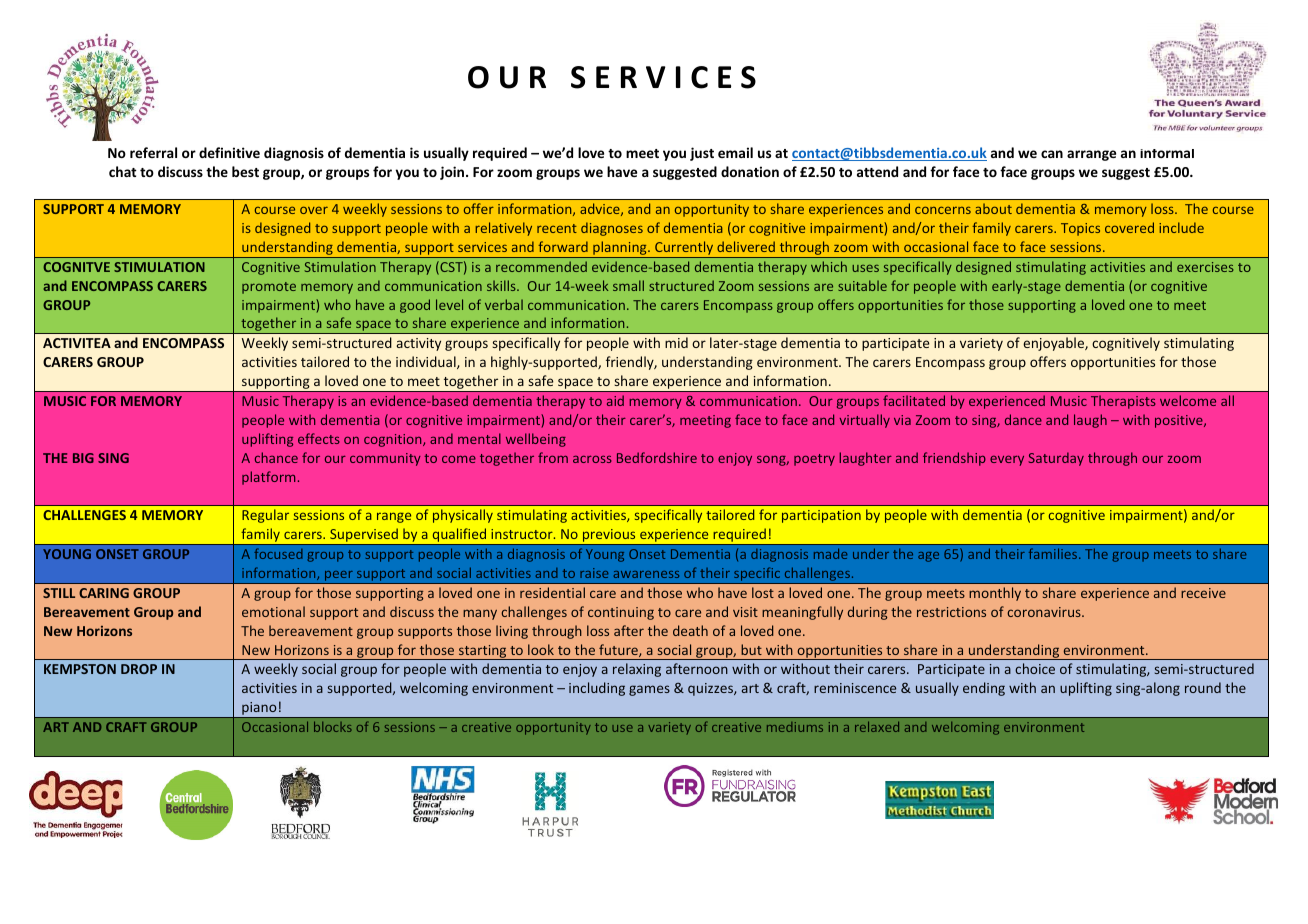 The height and width of the screenshot is (924, 1308). Describe the element at coordinates (649, 690) in the screenshot. I see `games` at that location.
